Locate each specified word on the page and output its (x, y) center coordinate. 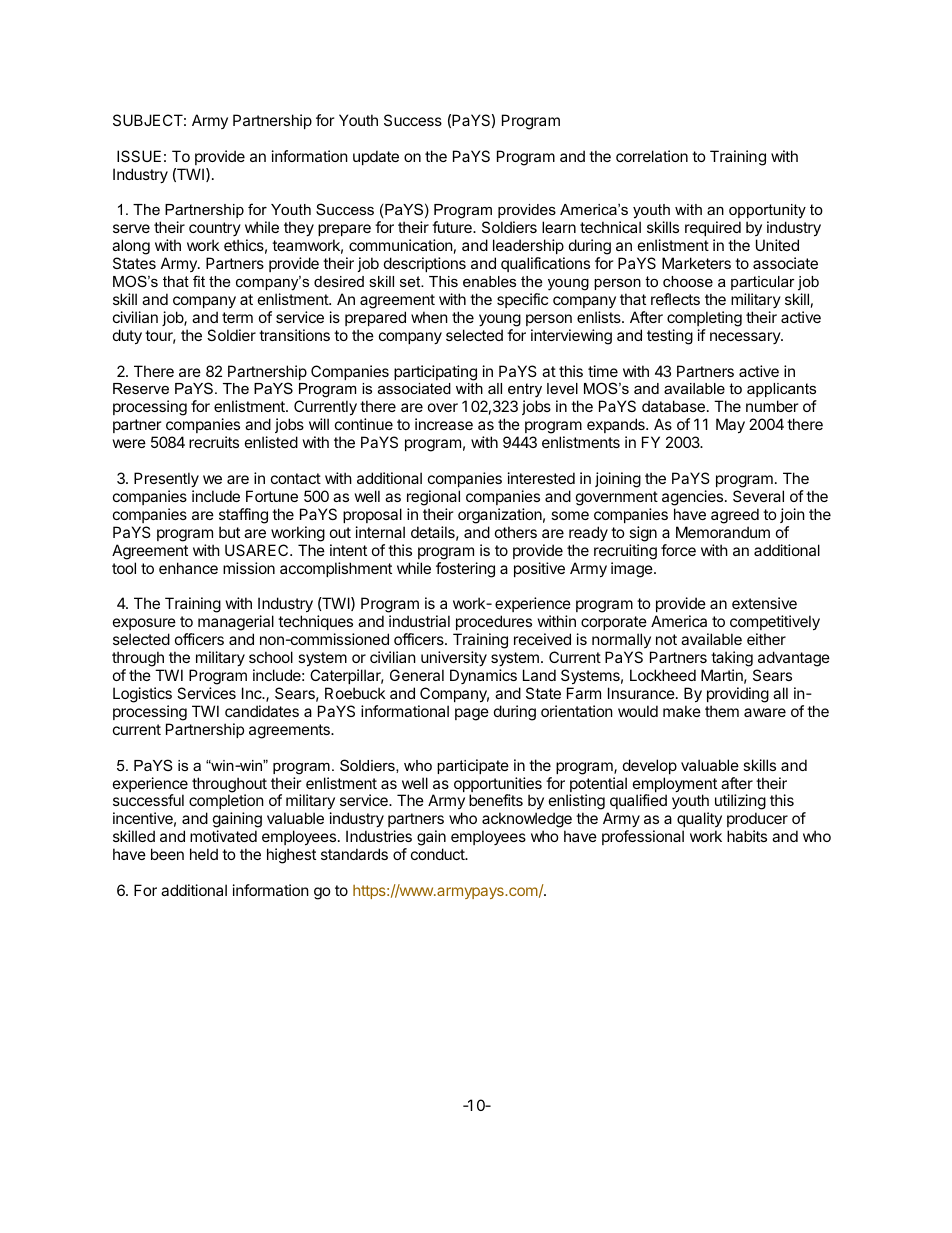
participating (435, 373)
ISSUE (139, 156)
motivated (223, 836)
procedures (494, 622)
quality (699, 819)
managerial (236, 624)
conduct (439, 854)
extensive (764, 603)
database (673, 406)
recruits (214, 442)
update (376, 157)
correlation (652, 156)
